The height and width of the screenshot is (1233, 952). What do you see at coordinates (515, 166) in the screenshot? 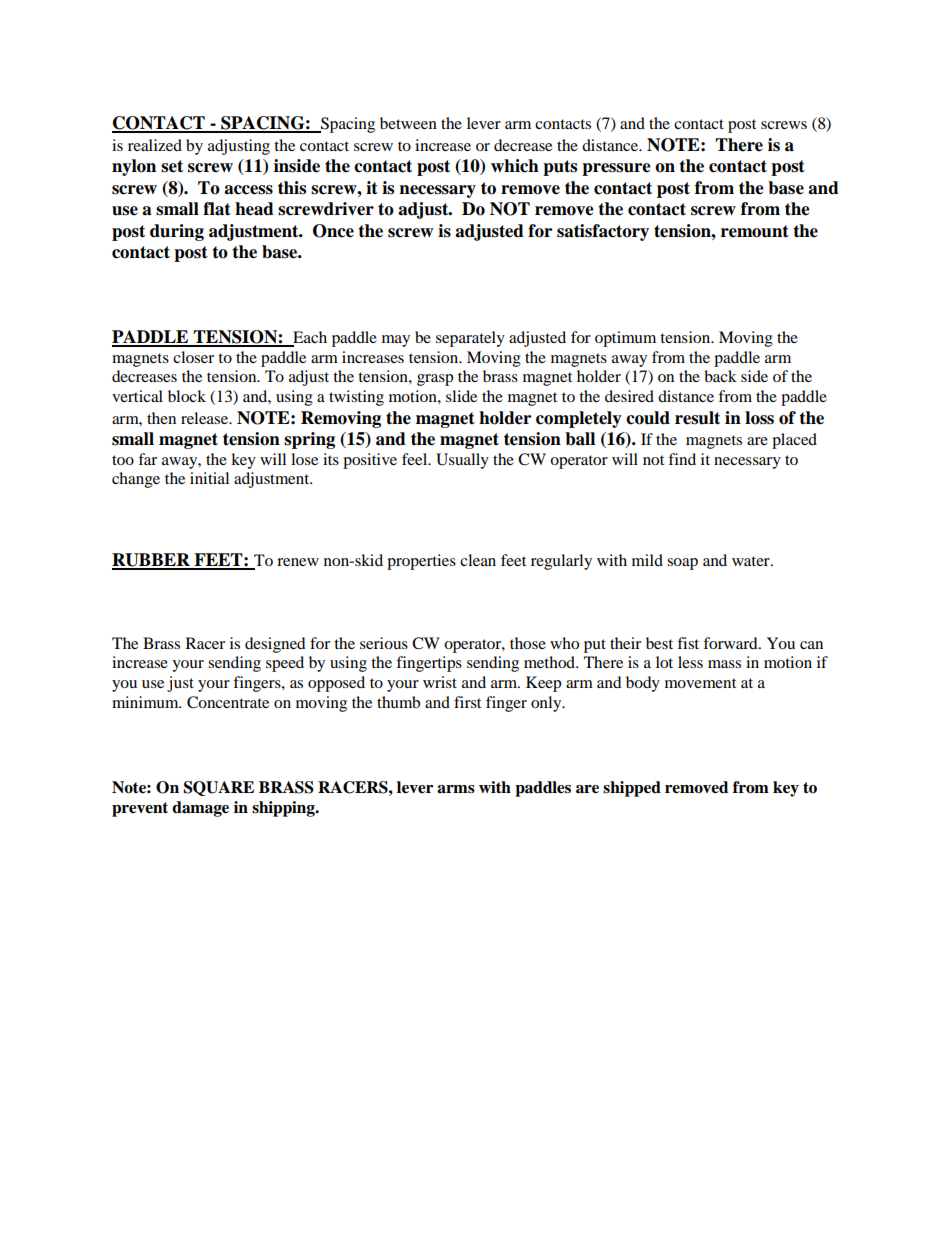
I see `which` at bounding box center [515, 166].
